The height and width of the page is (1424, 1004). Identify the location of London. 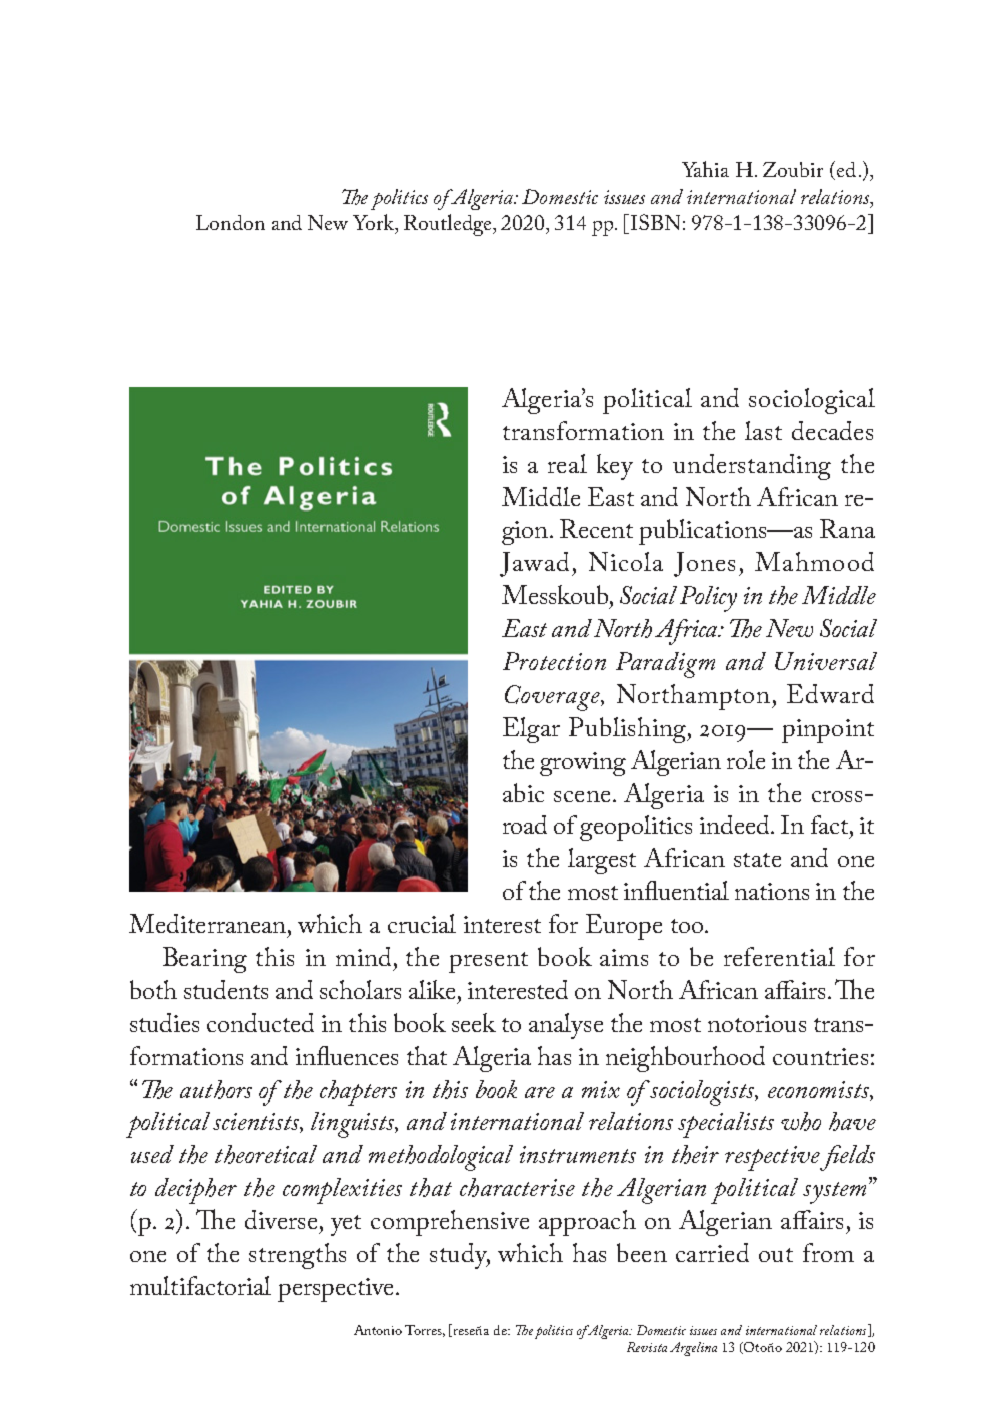
(230, 222).
